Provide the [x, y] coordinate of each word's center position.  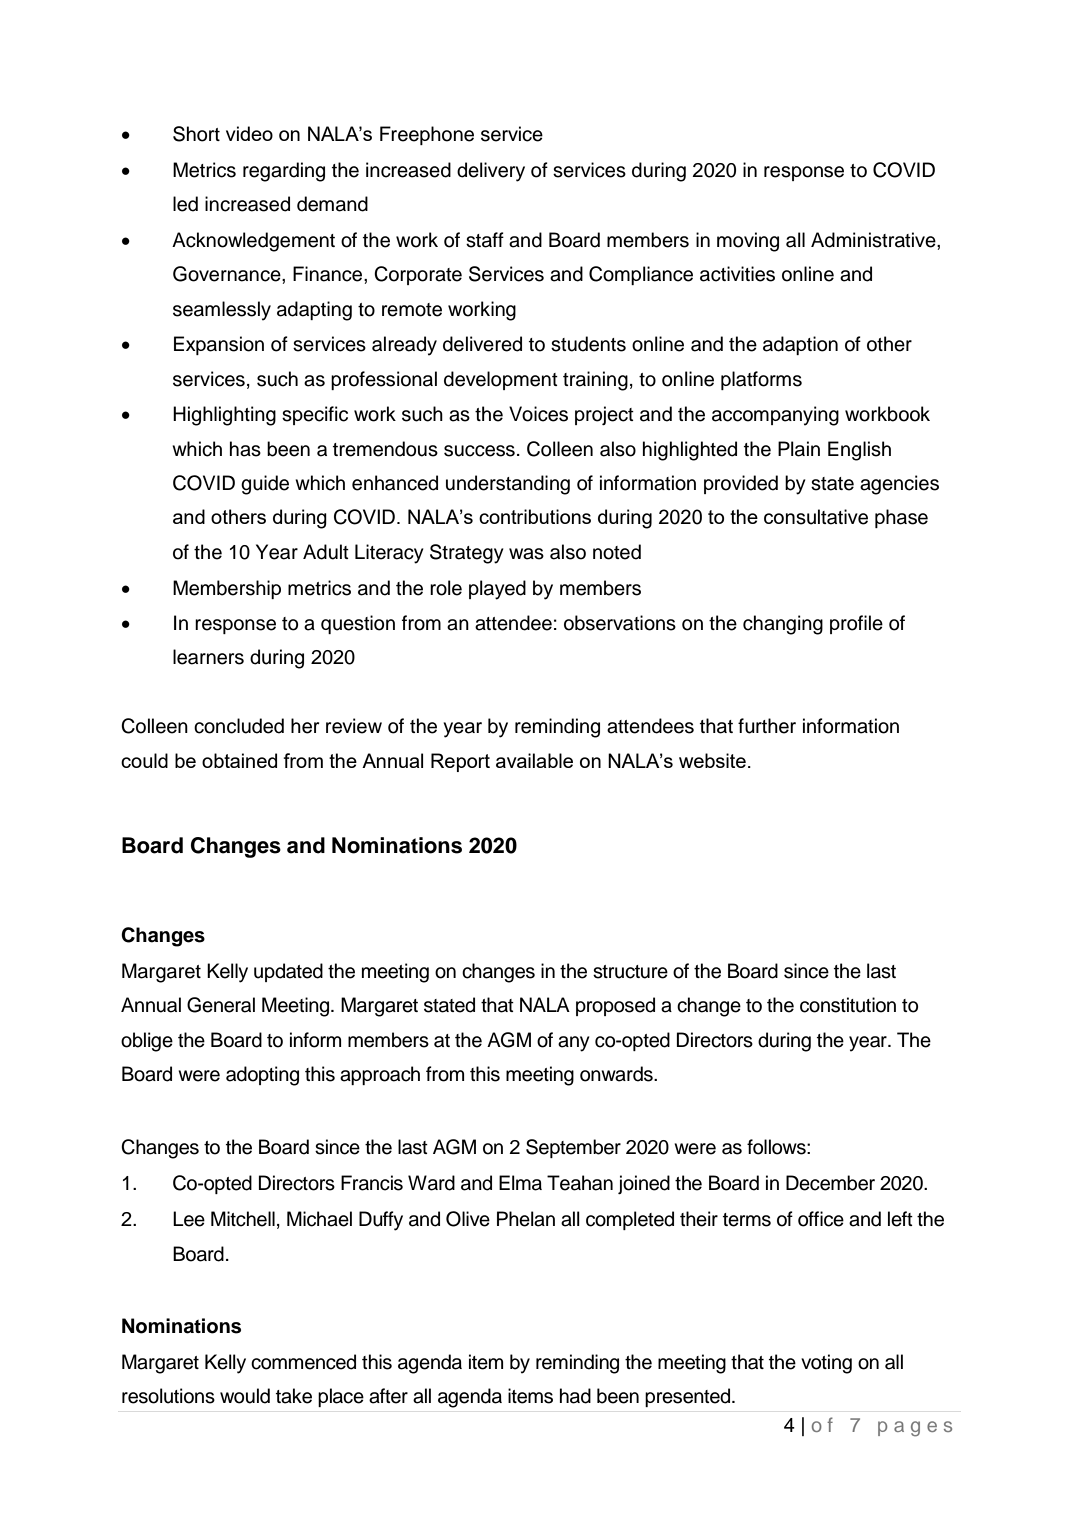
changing [783, 625]
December [830, 1183]
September [573, 1148]
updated [288, 972]
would [245, 1396]
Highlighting [224, 416]
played [497, 590]
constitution [848, 1005]
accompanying [775, 416]
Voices [538, 414]
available [534, 760]
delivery [491, 172]
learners [208, 657]
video [249, 133]
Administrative [874, 240]
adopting [262, 1076]
